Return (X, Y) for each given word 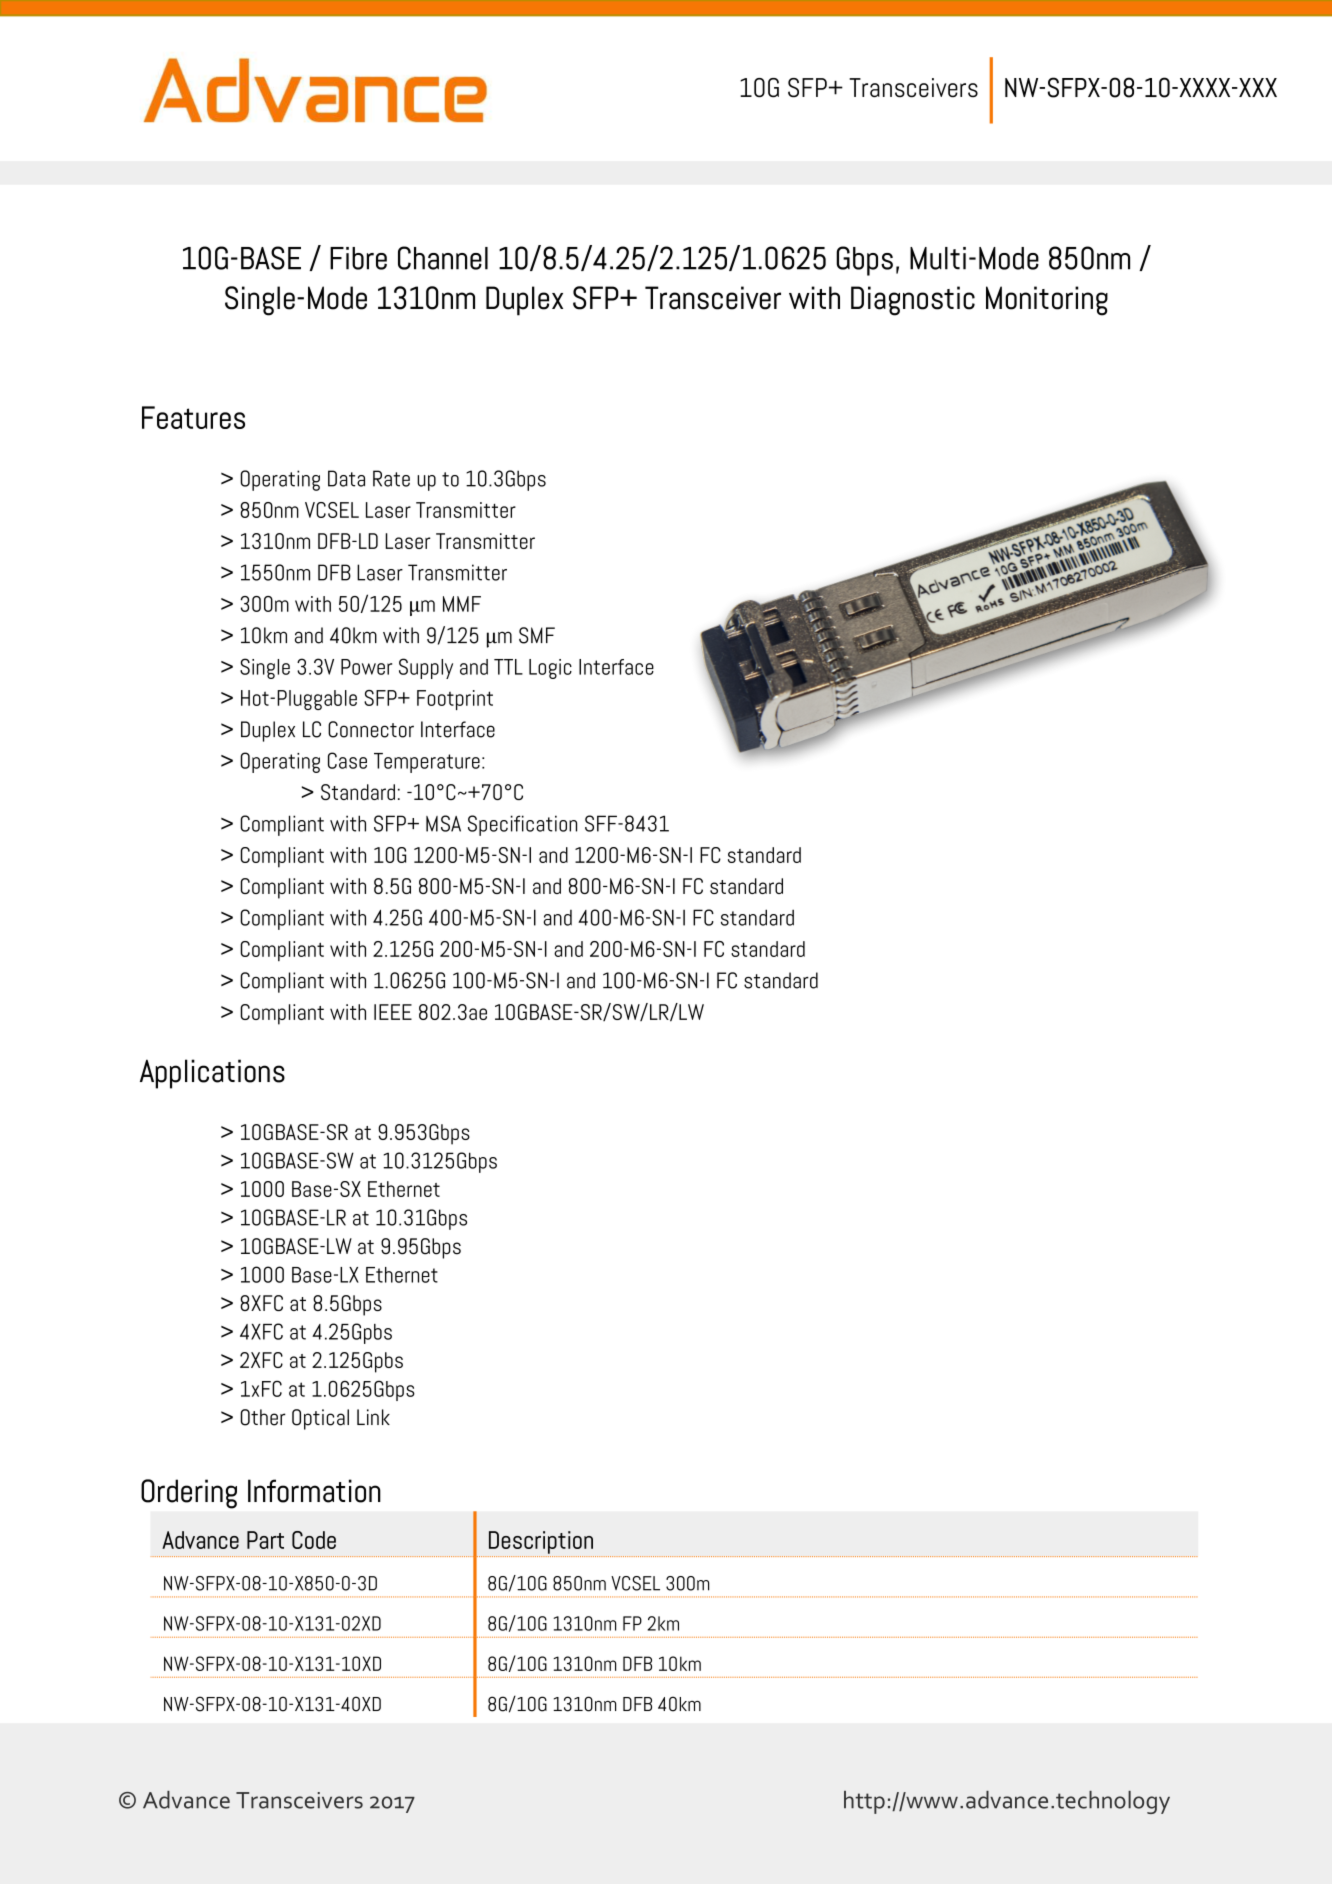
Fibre (358, 258)
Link (373, 1417)
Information (314, 1491)
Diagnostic (913, 301)
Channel (443, 258)
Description (541, 1542)
